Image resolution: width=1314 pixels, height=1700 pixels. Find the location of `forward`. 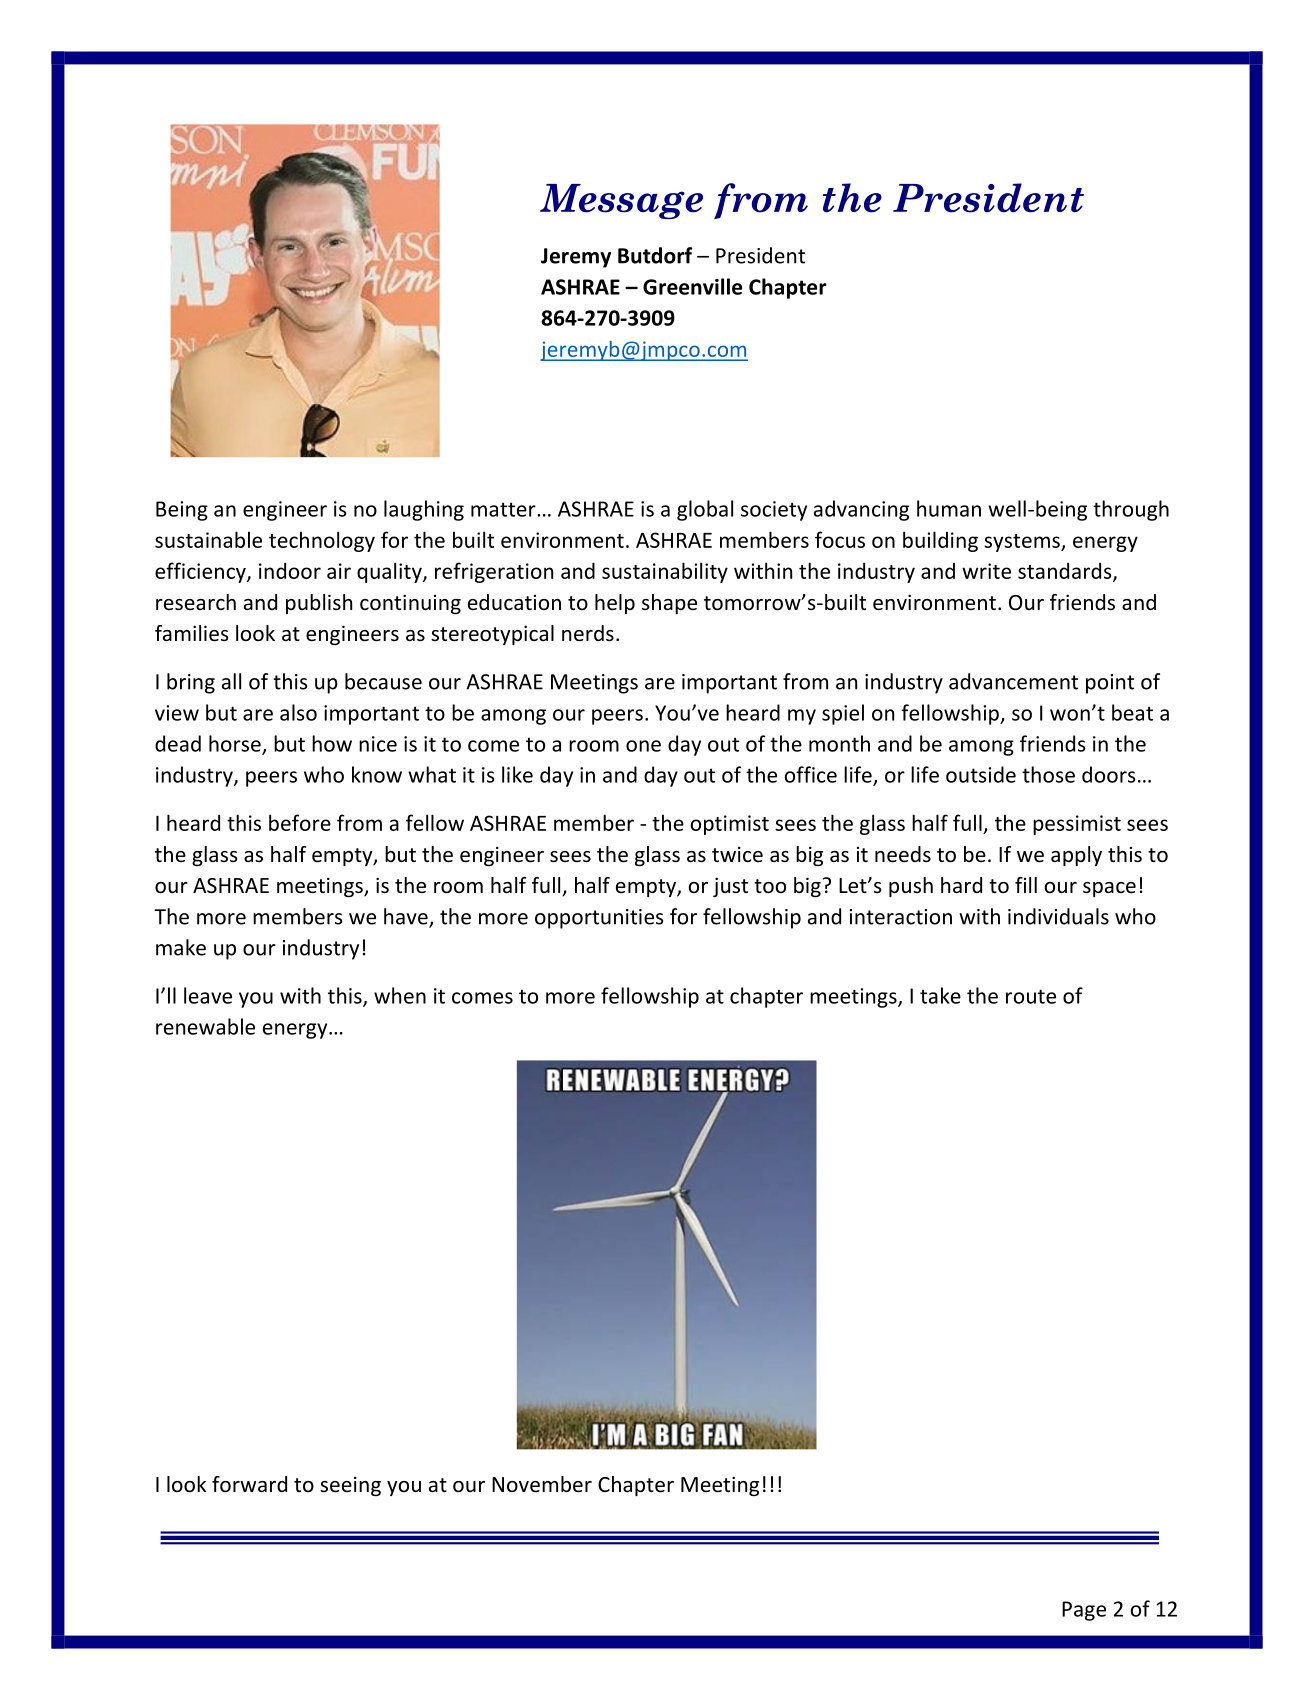

forward is located at coordinates (249, 1484).
